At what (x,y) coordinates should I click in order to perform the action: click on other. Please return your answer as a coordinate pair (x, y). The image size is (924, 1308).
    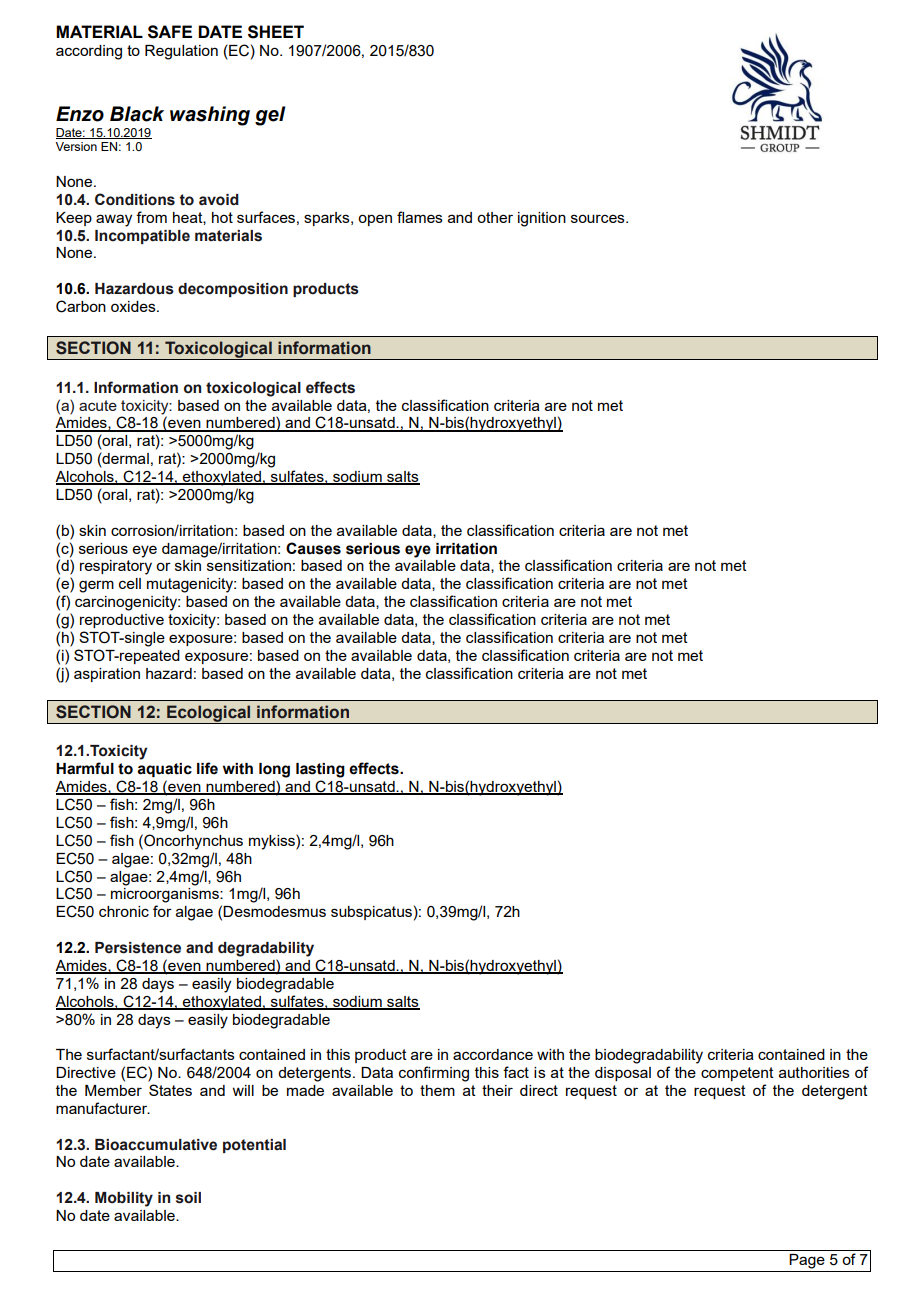
    Looking at the image, I should click on (495, 217).
